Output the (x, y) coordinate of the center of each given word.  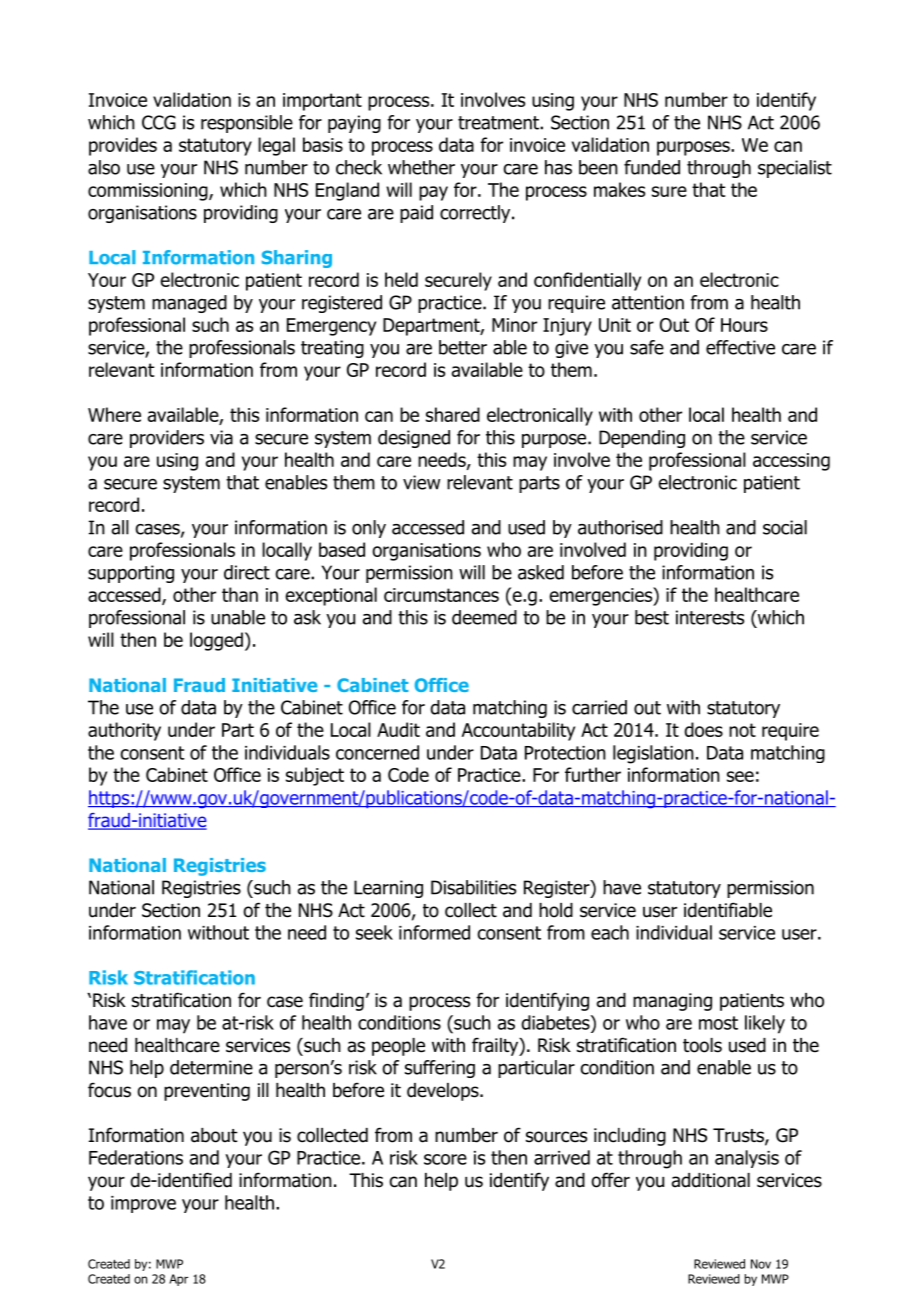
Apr (178, 1280)
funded (652, 167)
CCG (159, 122)
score (445, 1159)
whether (421, 167)
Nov (761, 1264)
